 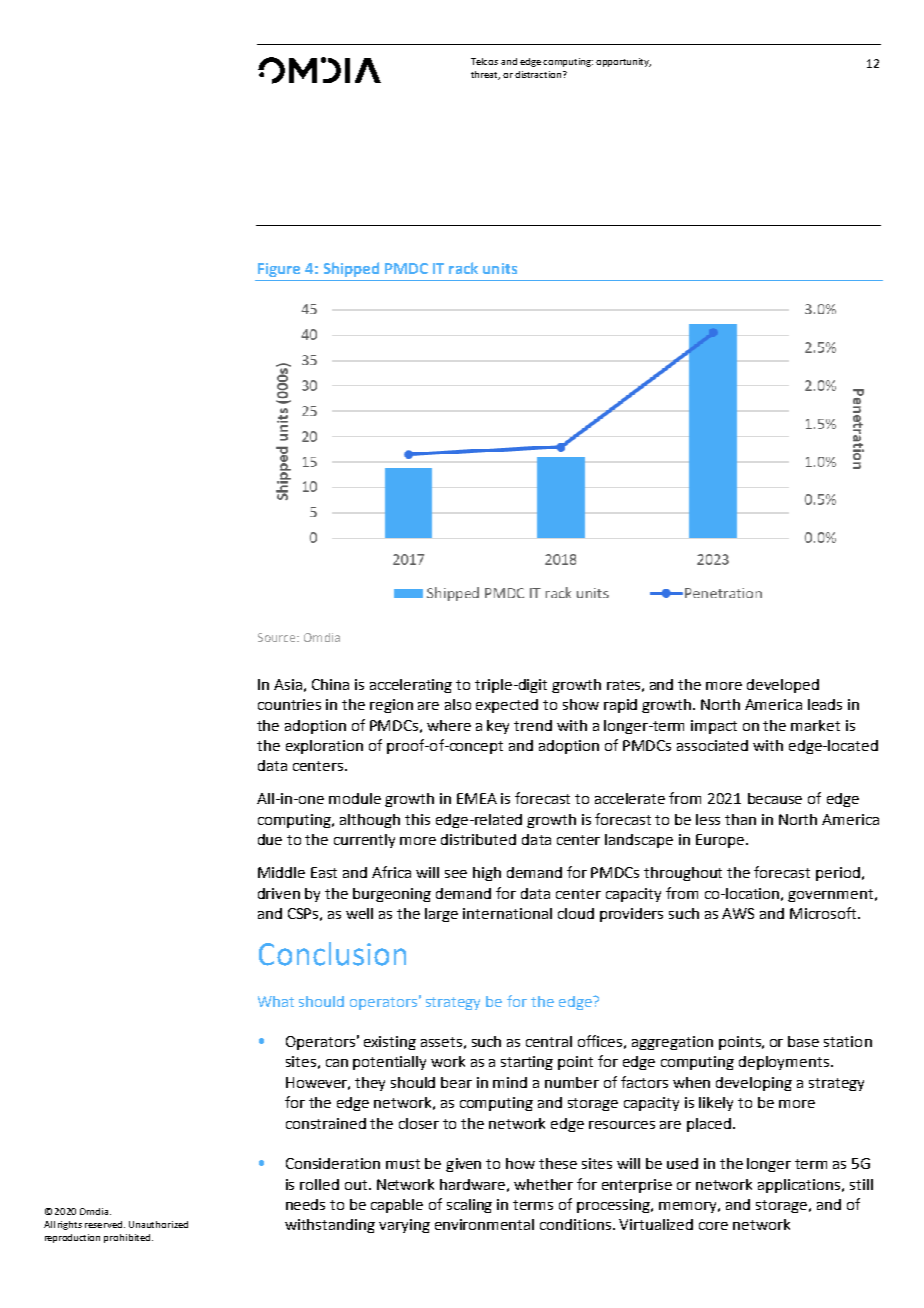 I want to click on accelerating, so click(x=411, y=686).
